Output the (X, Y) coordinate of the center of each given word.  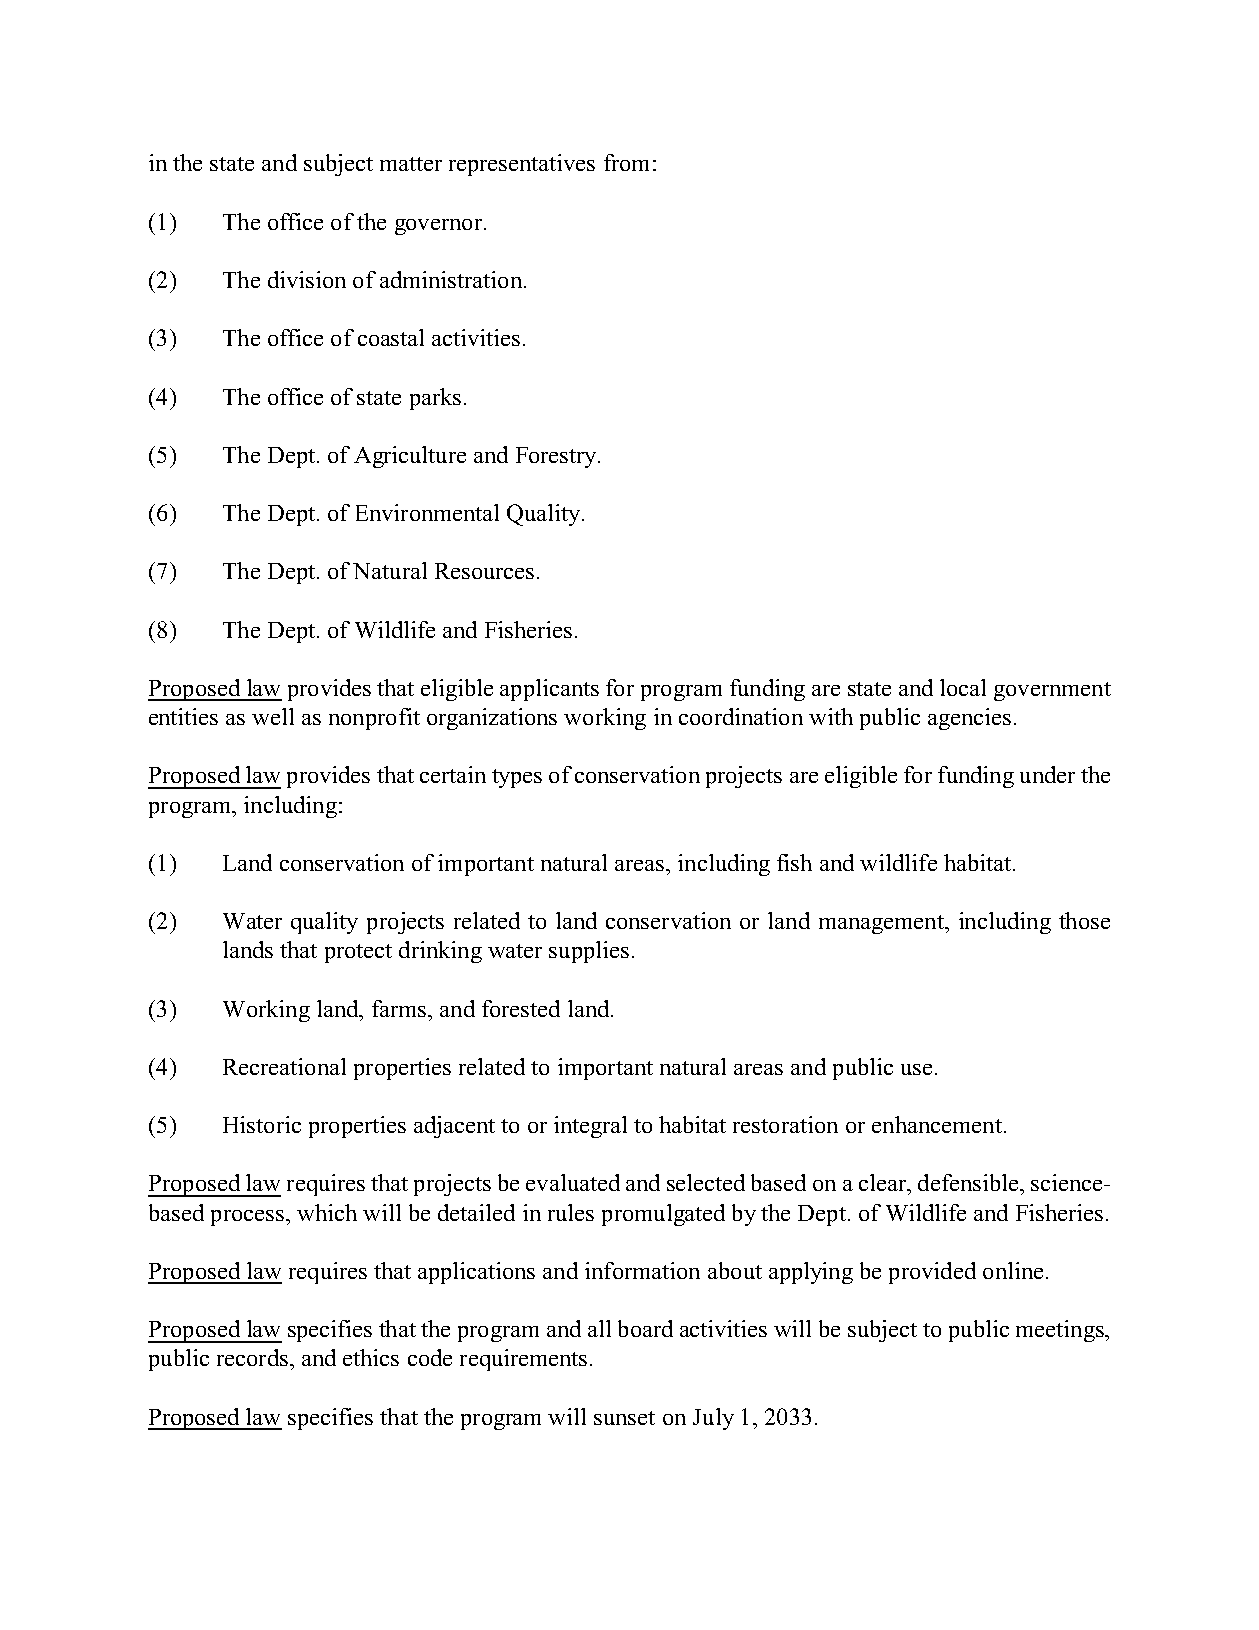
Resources (484, 571)
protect (358, 953)
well (273, 716)
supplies (589, 952)
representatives (522, 165)
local (963, 687)
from (626, 162)
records (252, 1357)
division (307, 279)
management (882, 924)
